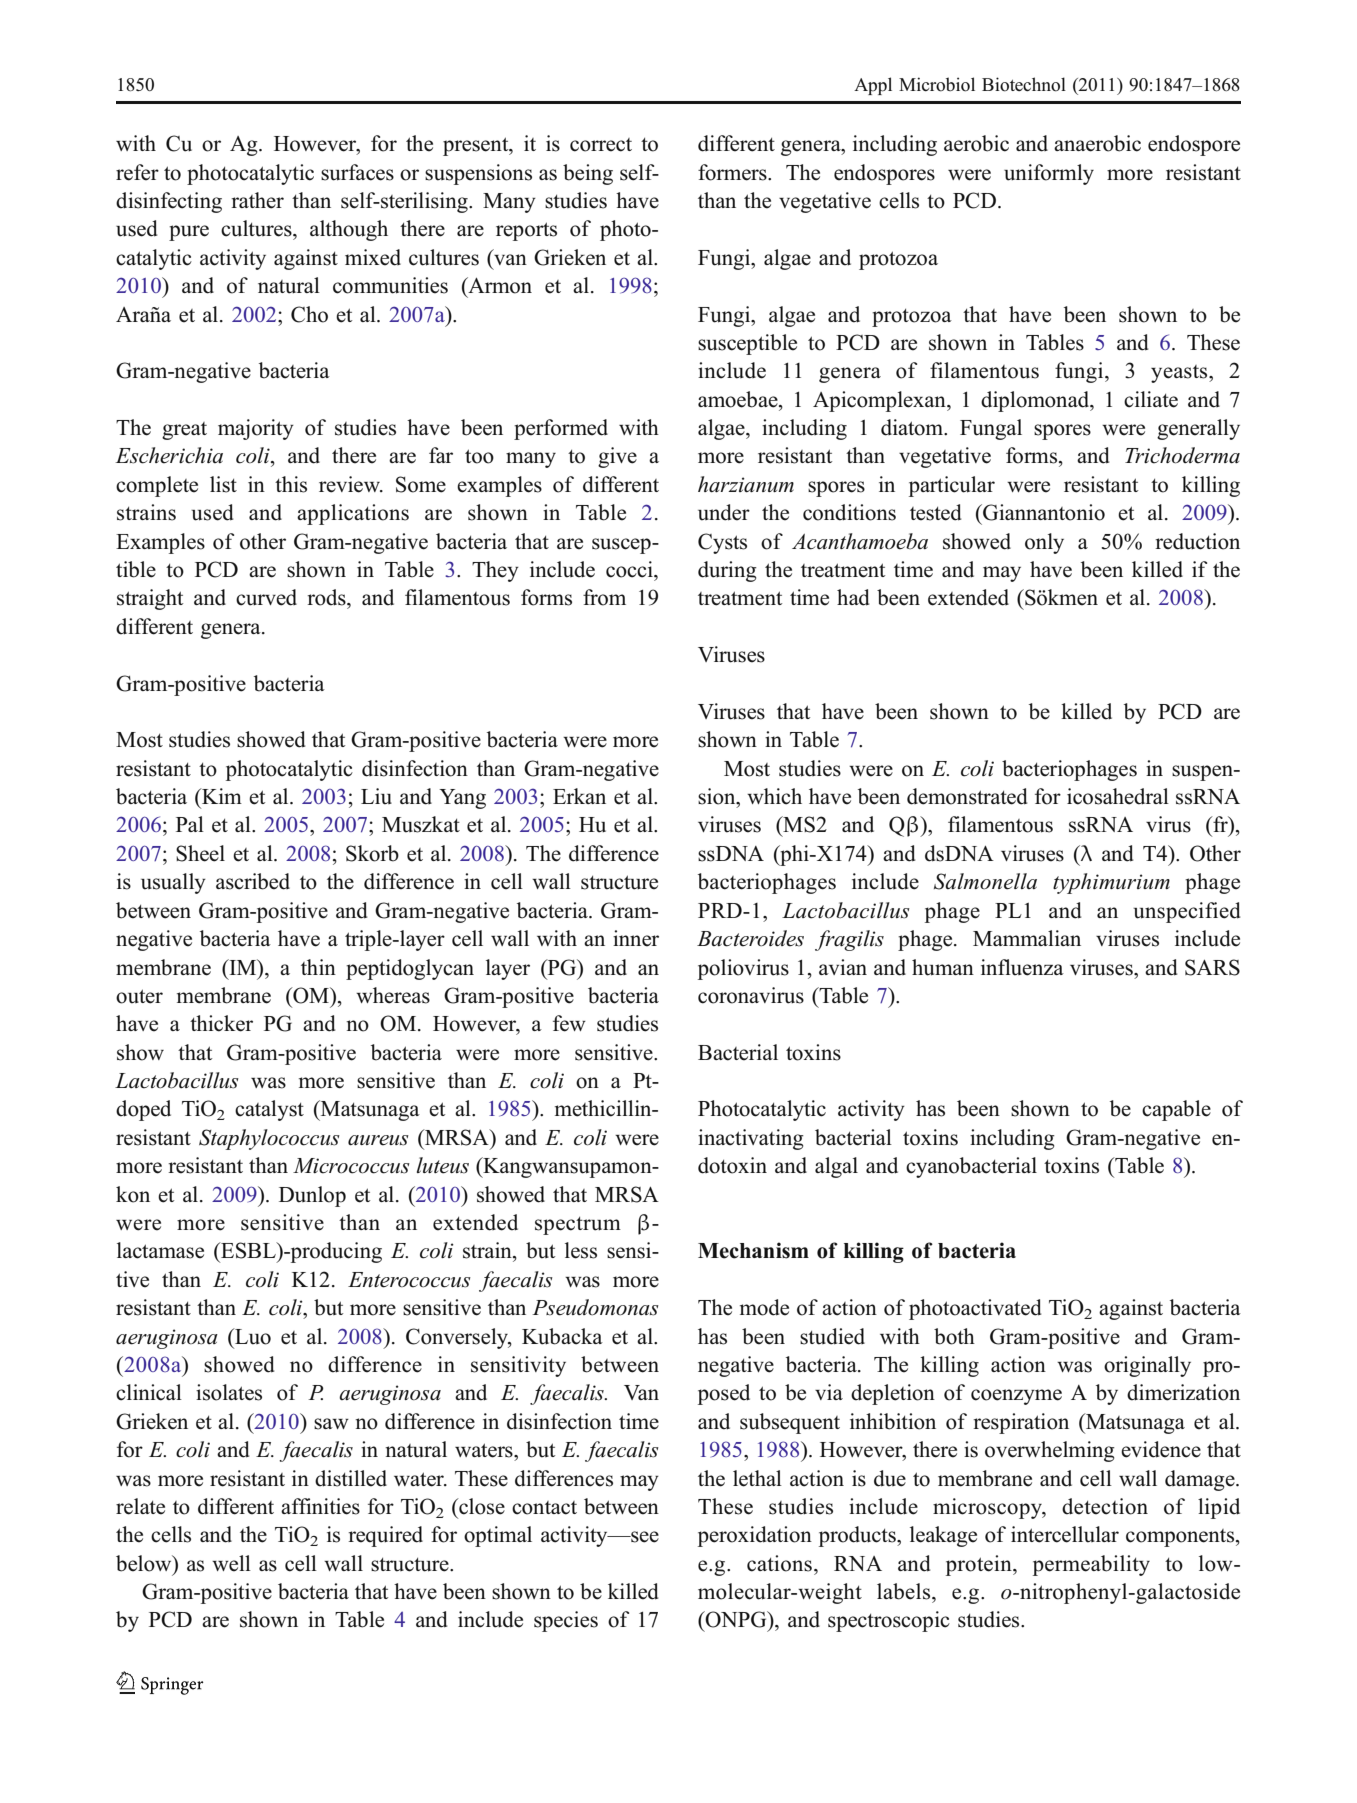  I want to click on correct, so click(601, 145).
